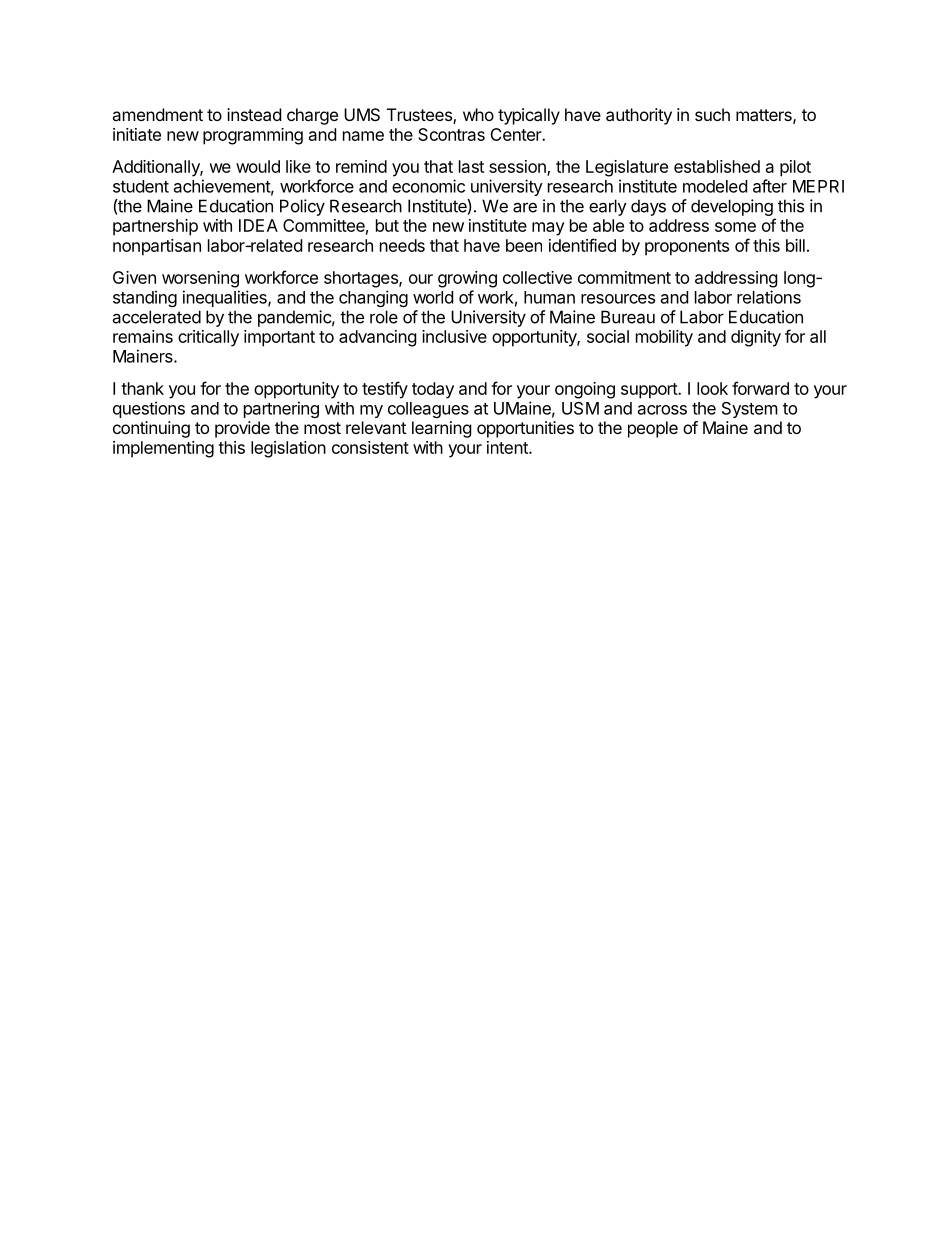 This screenshot has height=1233, width=952. Describe the element at coordinates (712, 114) in the screenshot. I see `such` at that location.
